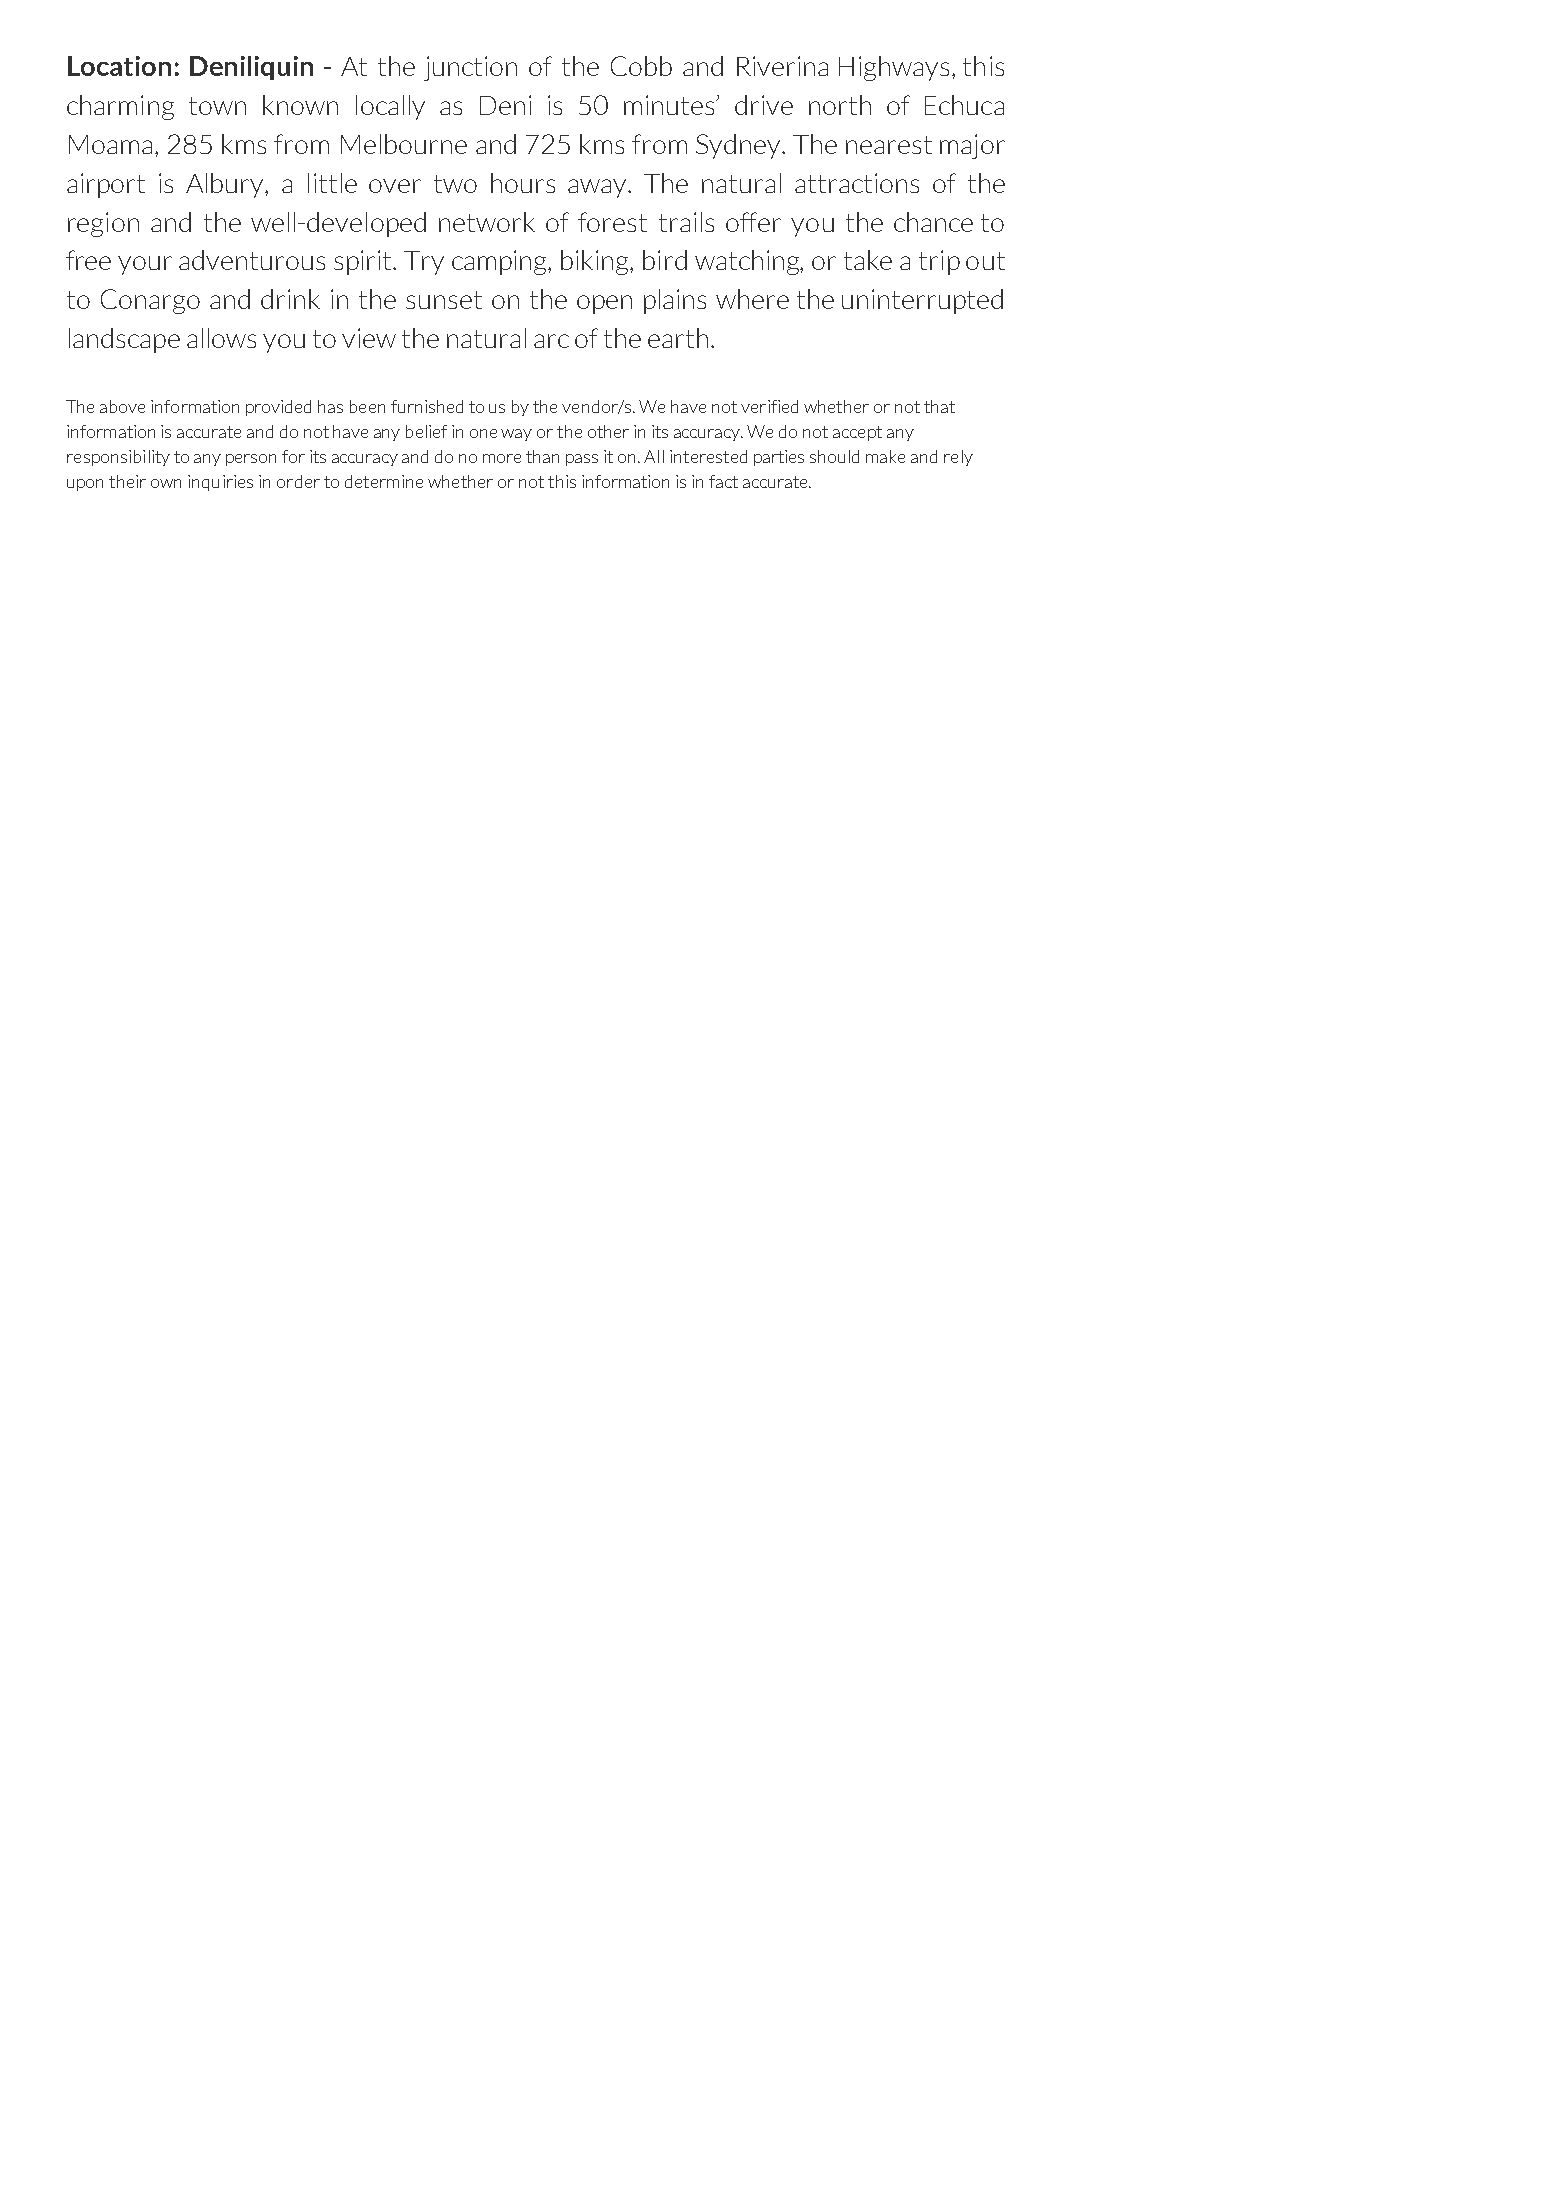  What do you see at coordinates (122, 406) in the page?
I see `above` at bounding box center [122, 406].
